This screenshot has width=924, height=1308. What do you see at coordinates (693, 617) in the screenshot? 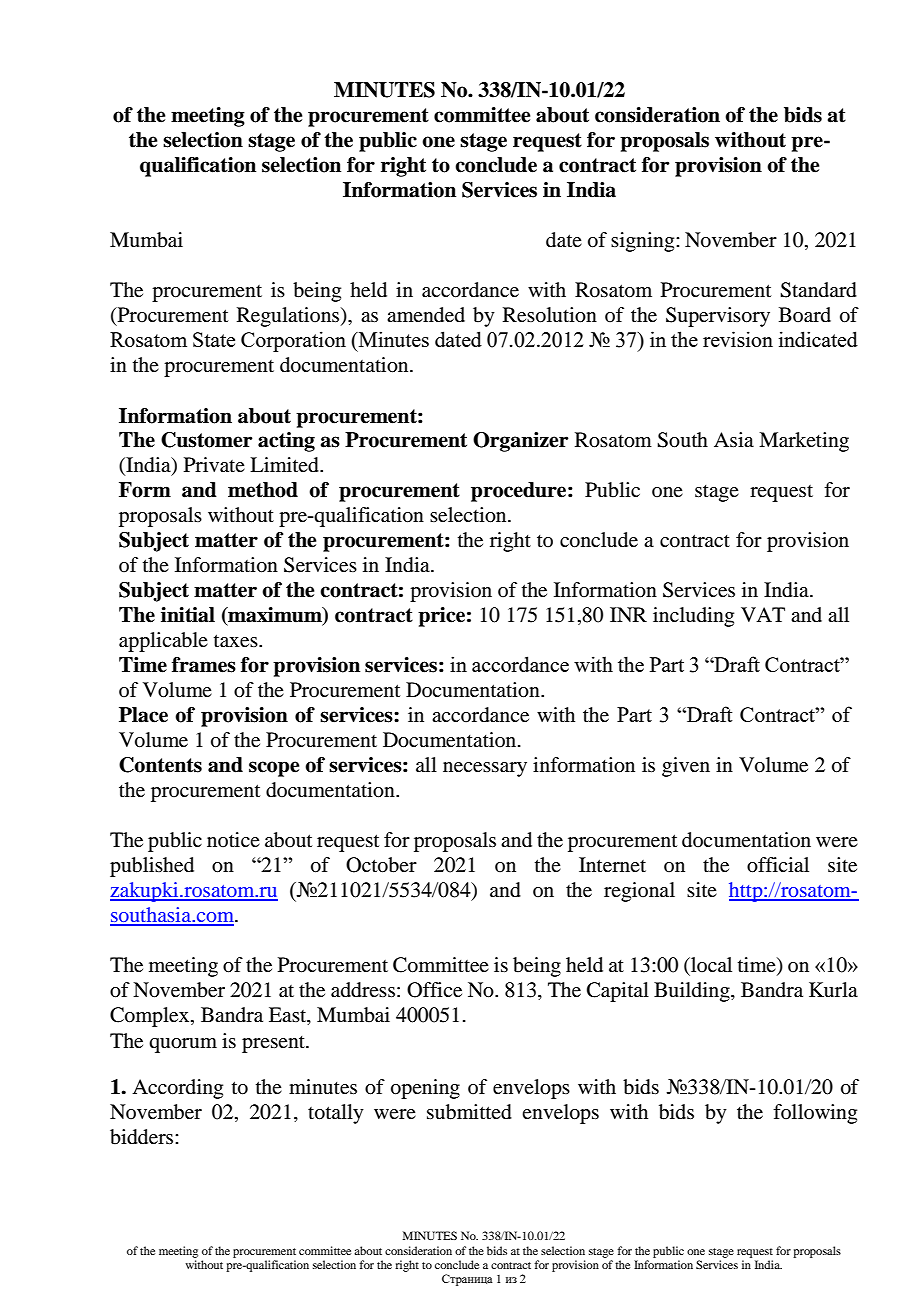
I see `including` at bounding box center [693, 617].
